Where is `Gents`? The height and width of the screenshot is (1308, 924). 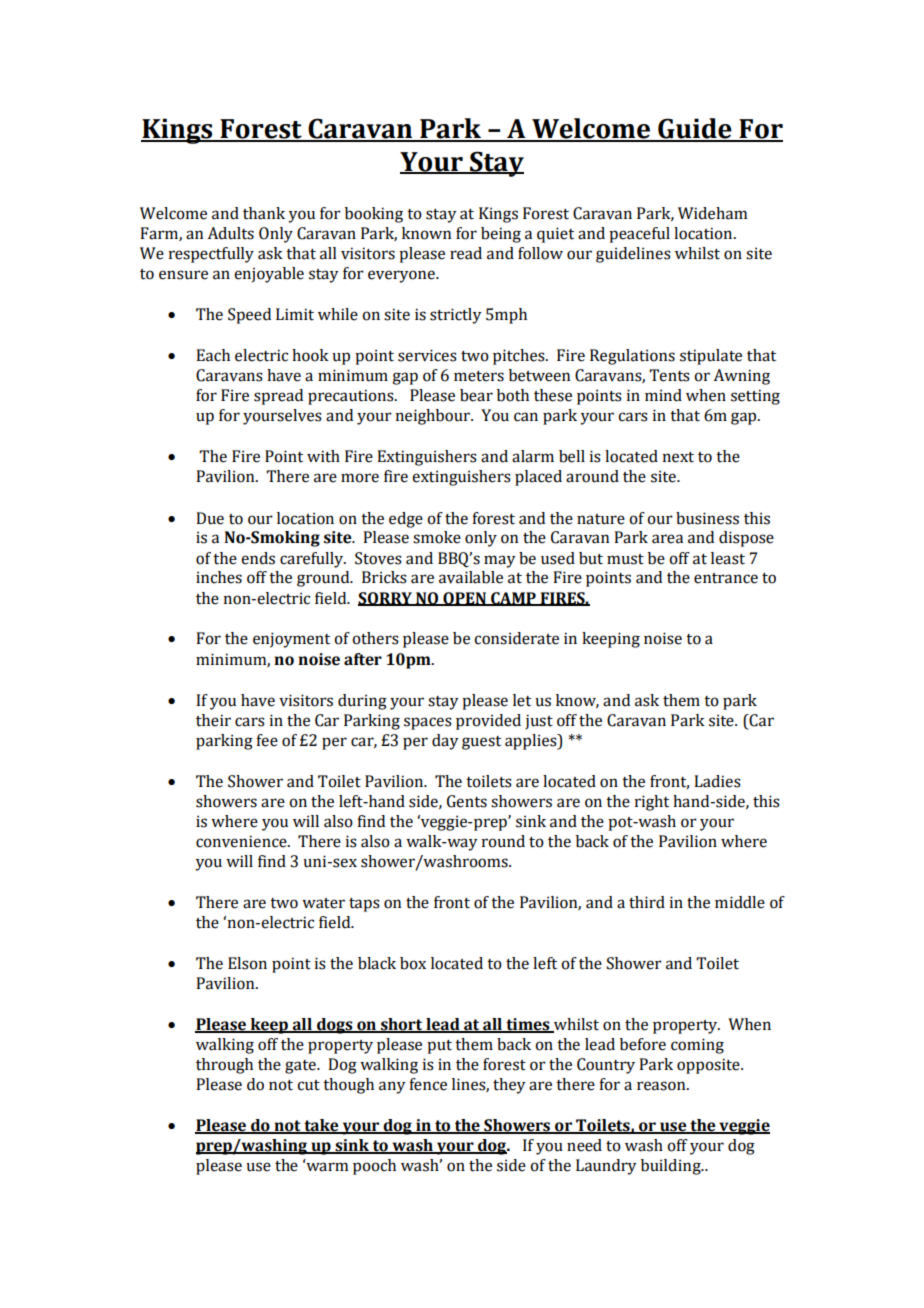
Gents is located at coordinates (467, 801).
